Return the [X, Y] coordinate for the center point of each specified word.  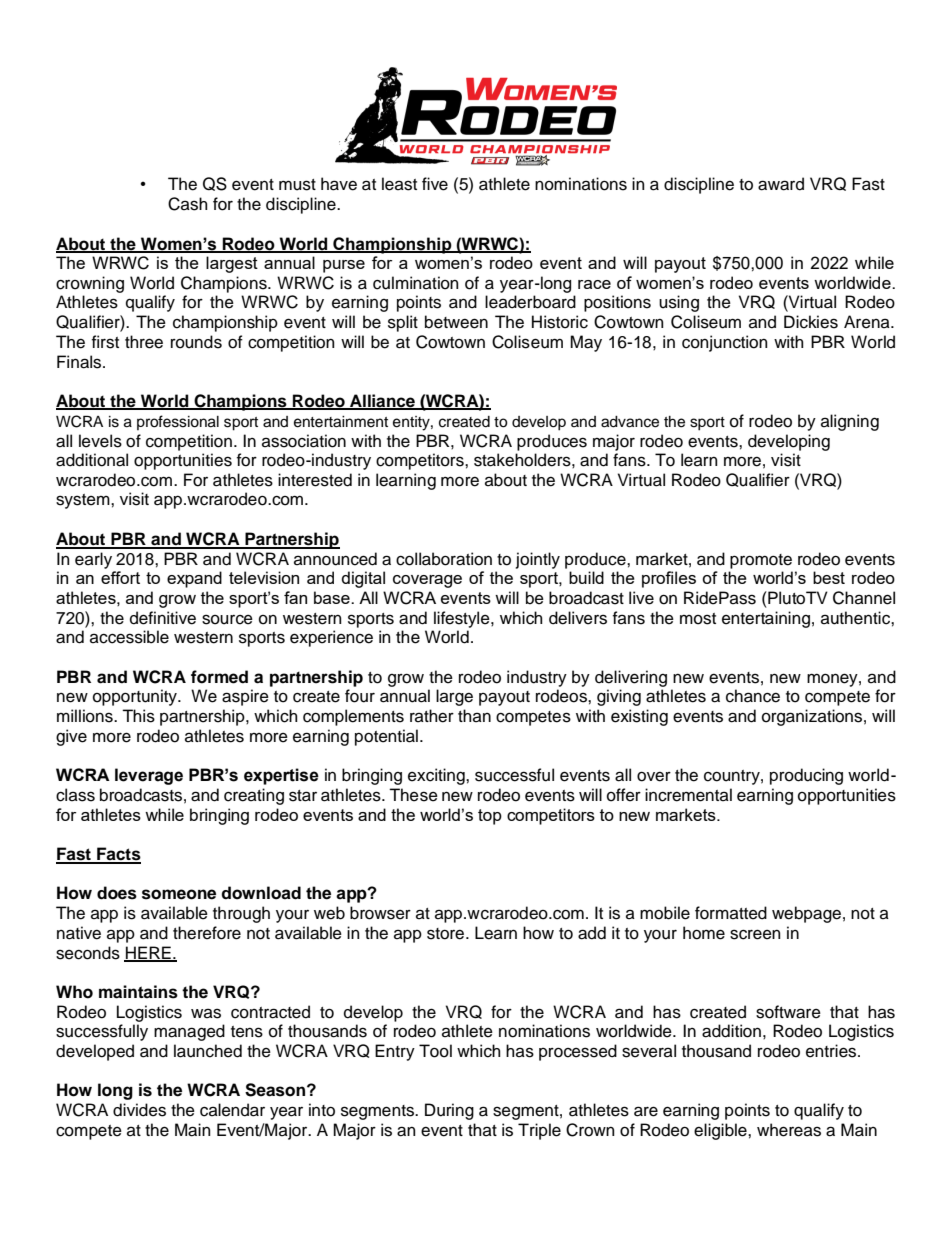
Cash [188, 204]
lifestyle [463, 619]
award [781, 184]
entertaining [766, 619]
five [435, 184]
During [449, 1111]
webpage [806, 914]
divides [139, 1110]
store [447, 934]
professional [178, 422]
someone [179, 894]
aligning [850, 422]
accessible [129, 637]
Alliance [382, 402]
